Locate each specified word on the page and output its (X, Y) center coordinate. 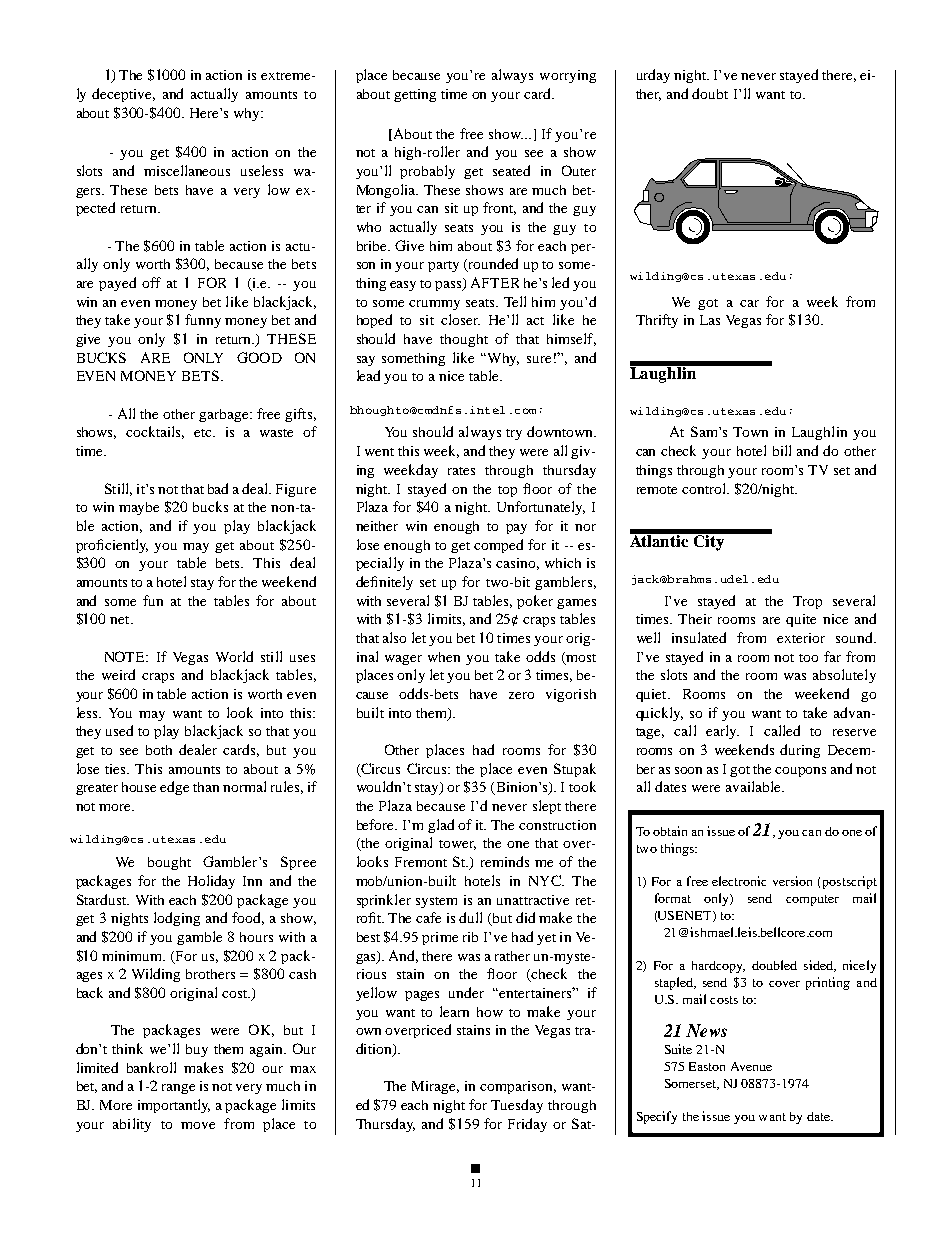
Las (710, 320)
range (178, 1089)
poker (535, 602)
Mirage (435, 1087)
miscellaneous (187, 170)
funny (203, 321)
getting (415, 95)
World (234, 656)
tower (457, 845)
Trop (807, 602)
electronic (739, 881)
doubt (710, 93)
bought (169, 863)
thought (464, 340)
